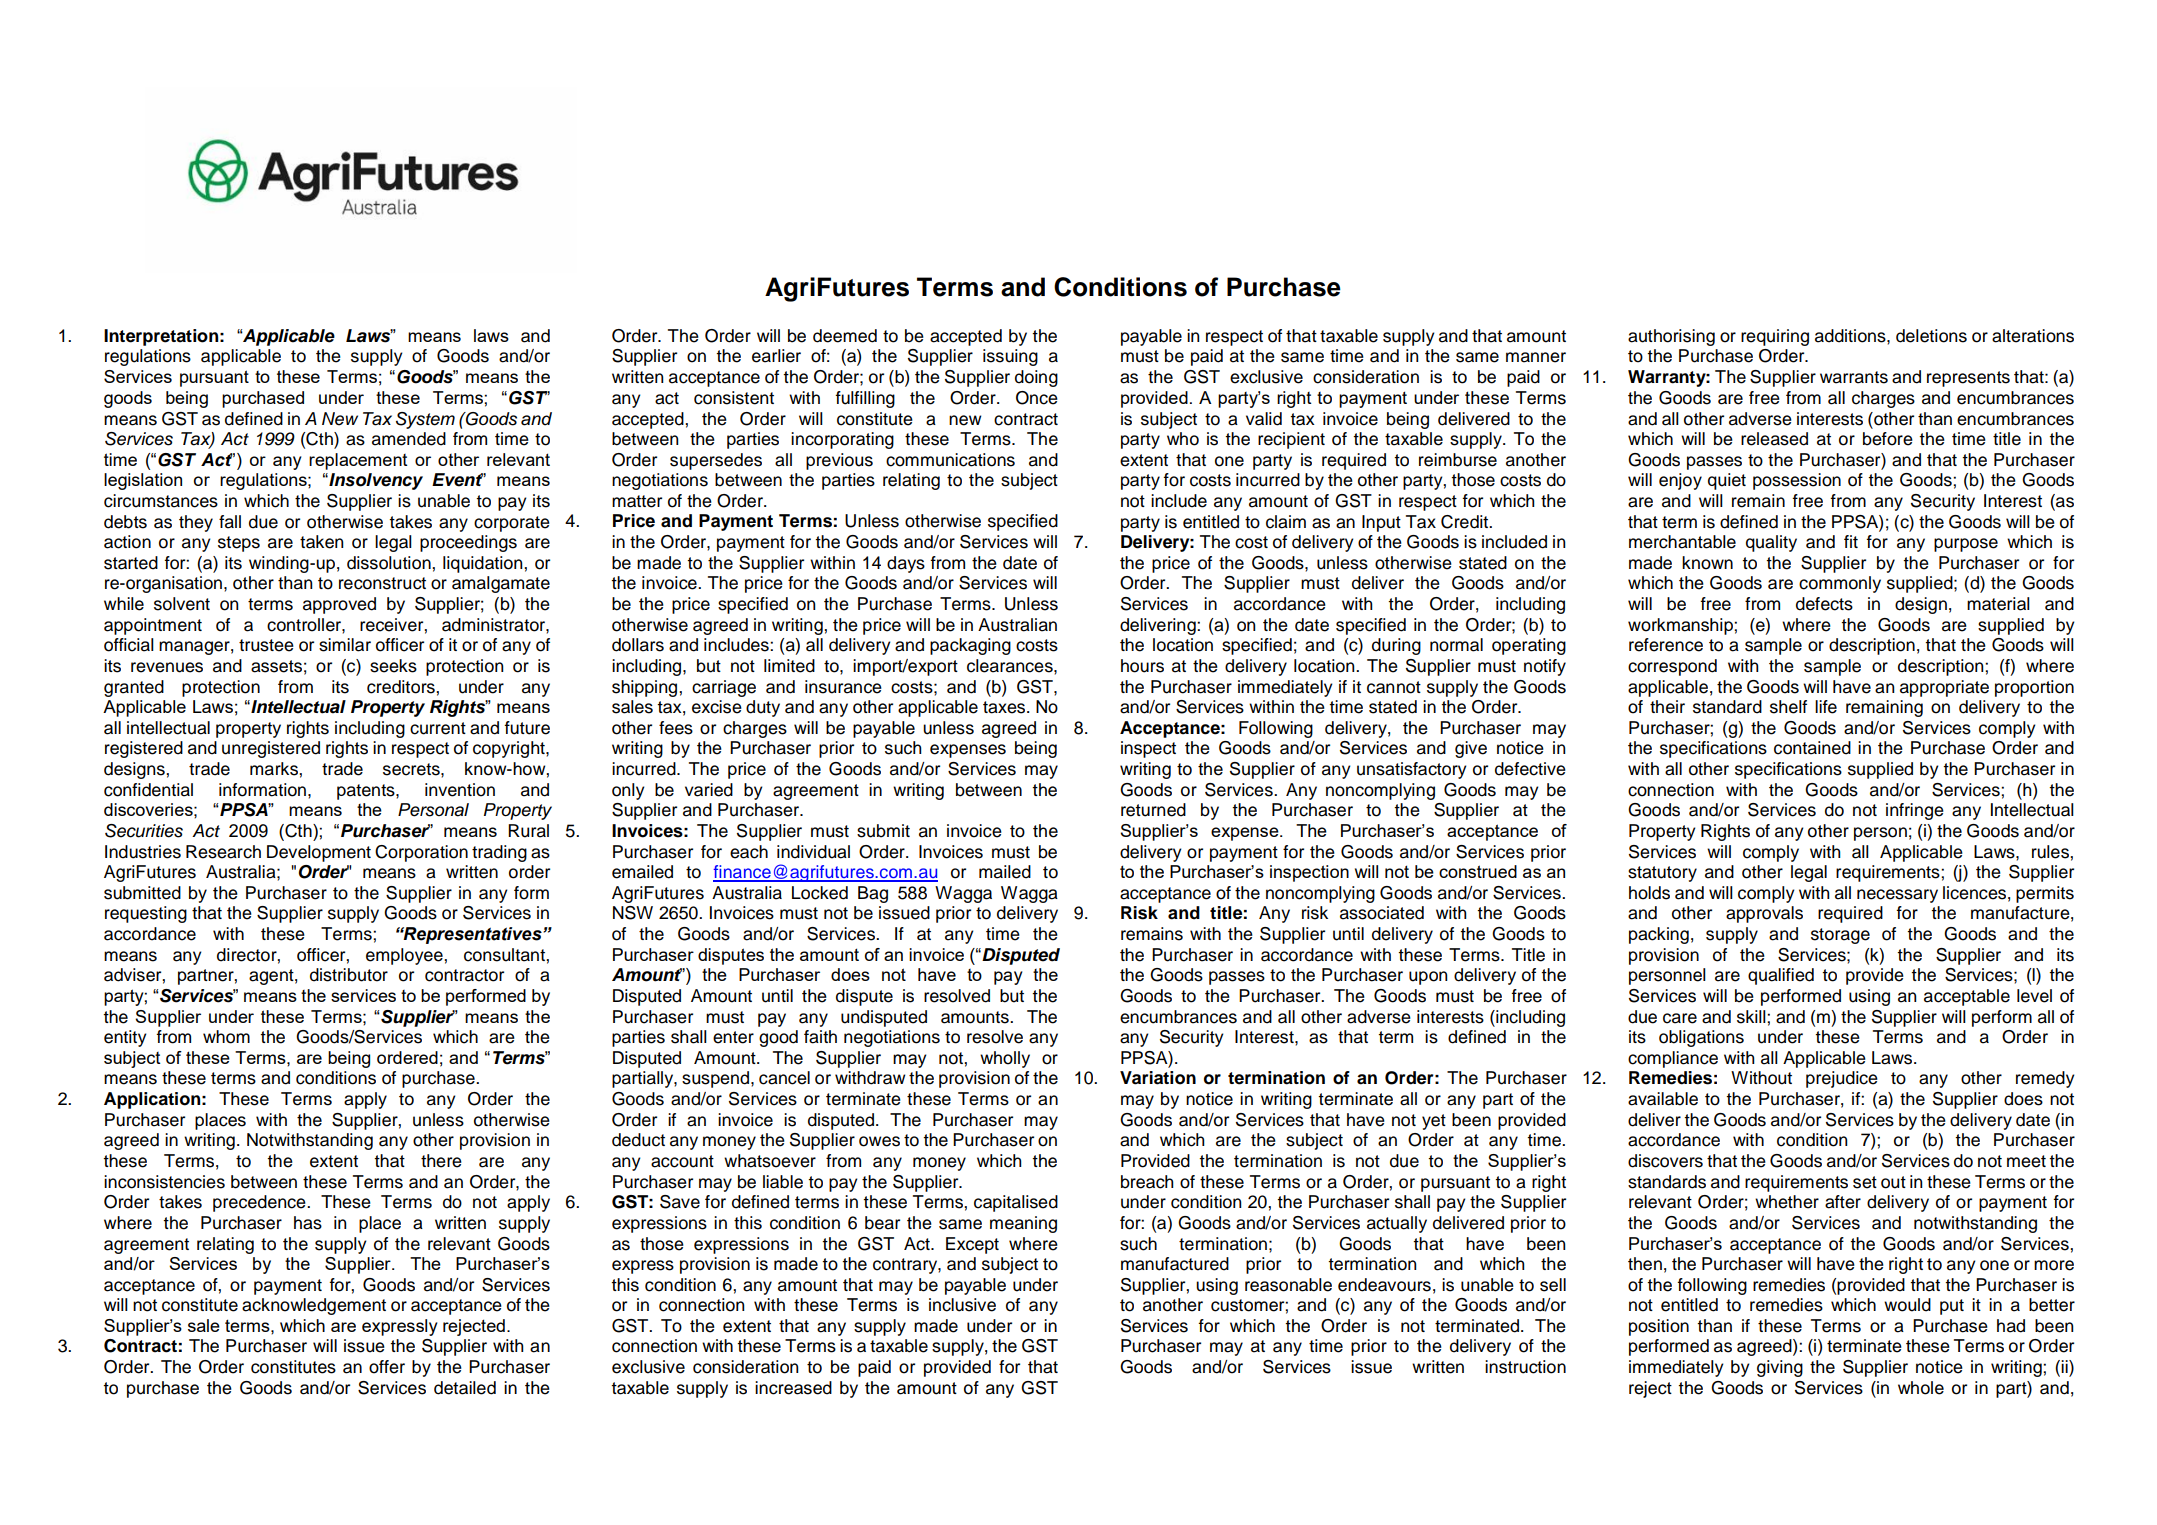  What do you see at coordinates (1854, 377) in the screenshot?
I see `warrants` at bounding box center [1854, 377].
